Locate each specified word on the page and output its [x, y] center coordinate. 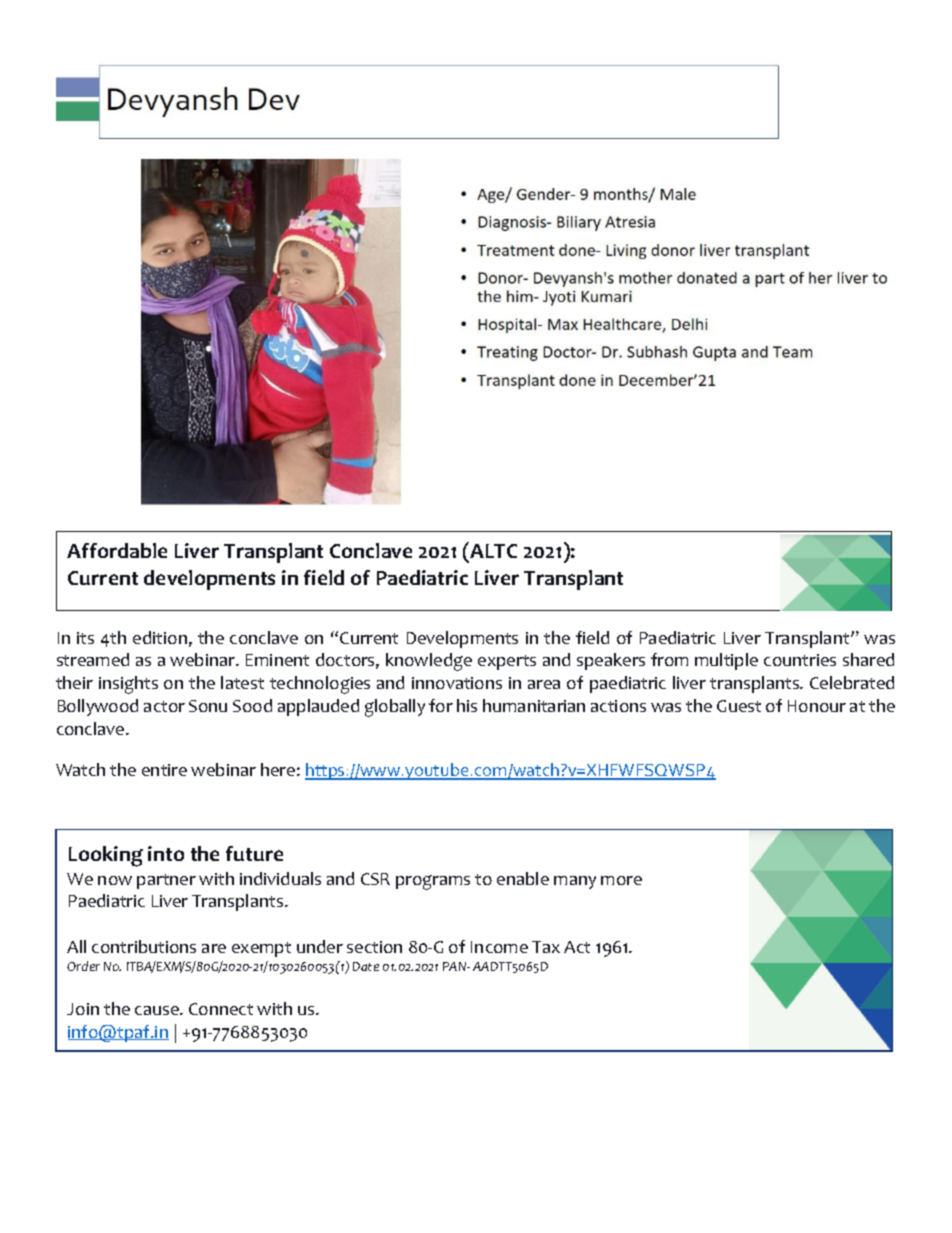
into [166, 853]
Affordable [117, 550]
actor [164, 706]
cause [158, 1010]
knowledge [429, 662]
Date [366, 966]
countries [800, 660]
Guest [739, 706]
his [467, 705]
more [621, 880]
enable [523, 878]
